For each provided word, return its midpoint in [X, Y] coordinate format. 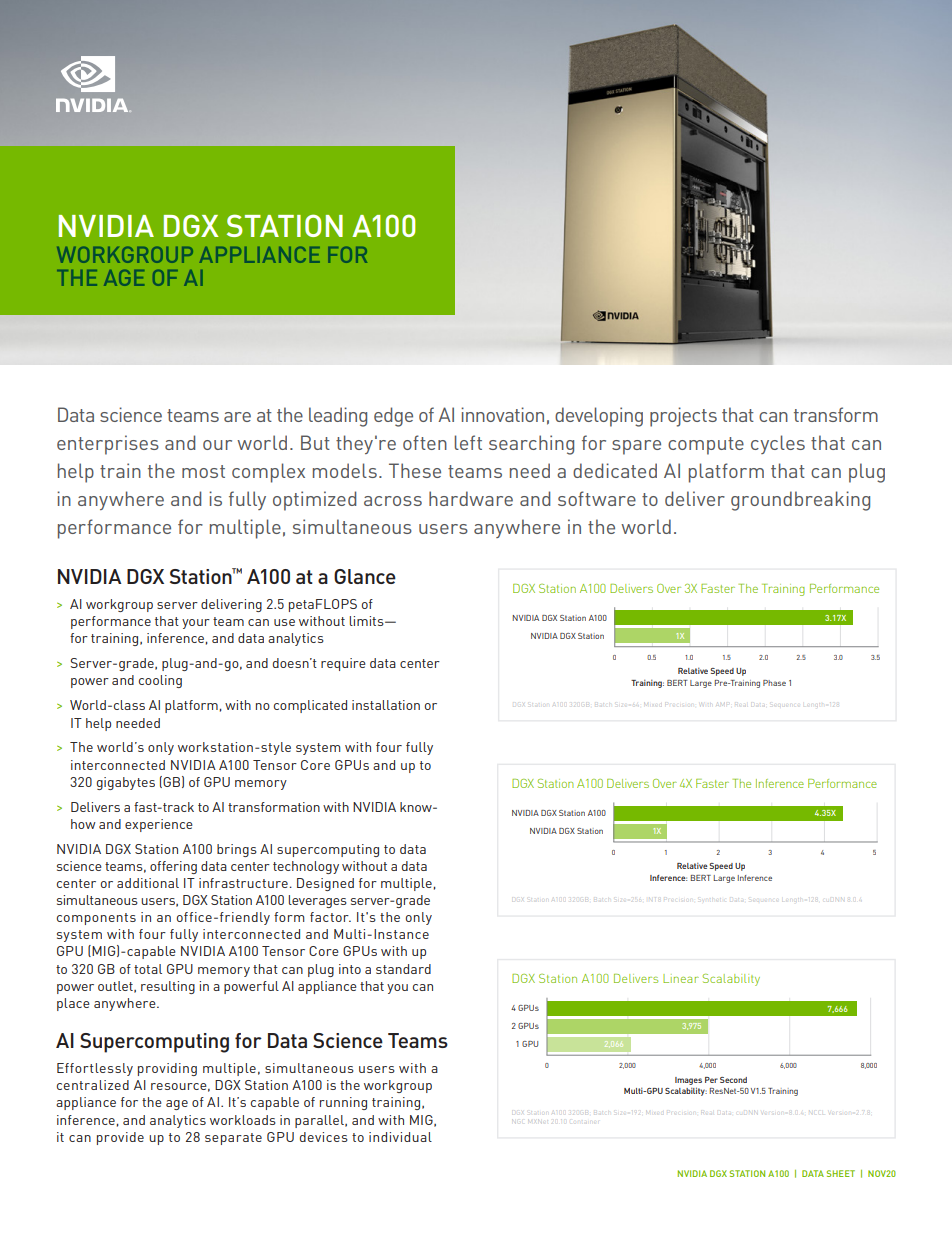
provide [120, 1138]
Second [733, 1080]
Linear [681, 978]
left [468, 442]
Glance [365, 576]
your [196, 624]
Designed [325, 884]
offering [173, 867]
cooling [160, 681]
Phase [774, 683]
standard [403, 969]
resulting [168, 987]
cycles [778, 444]
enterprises [108, 445]
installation [386, 705]
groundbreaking [800, 501]
